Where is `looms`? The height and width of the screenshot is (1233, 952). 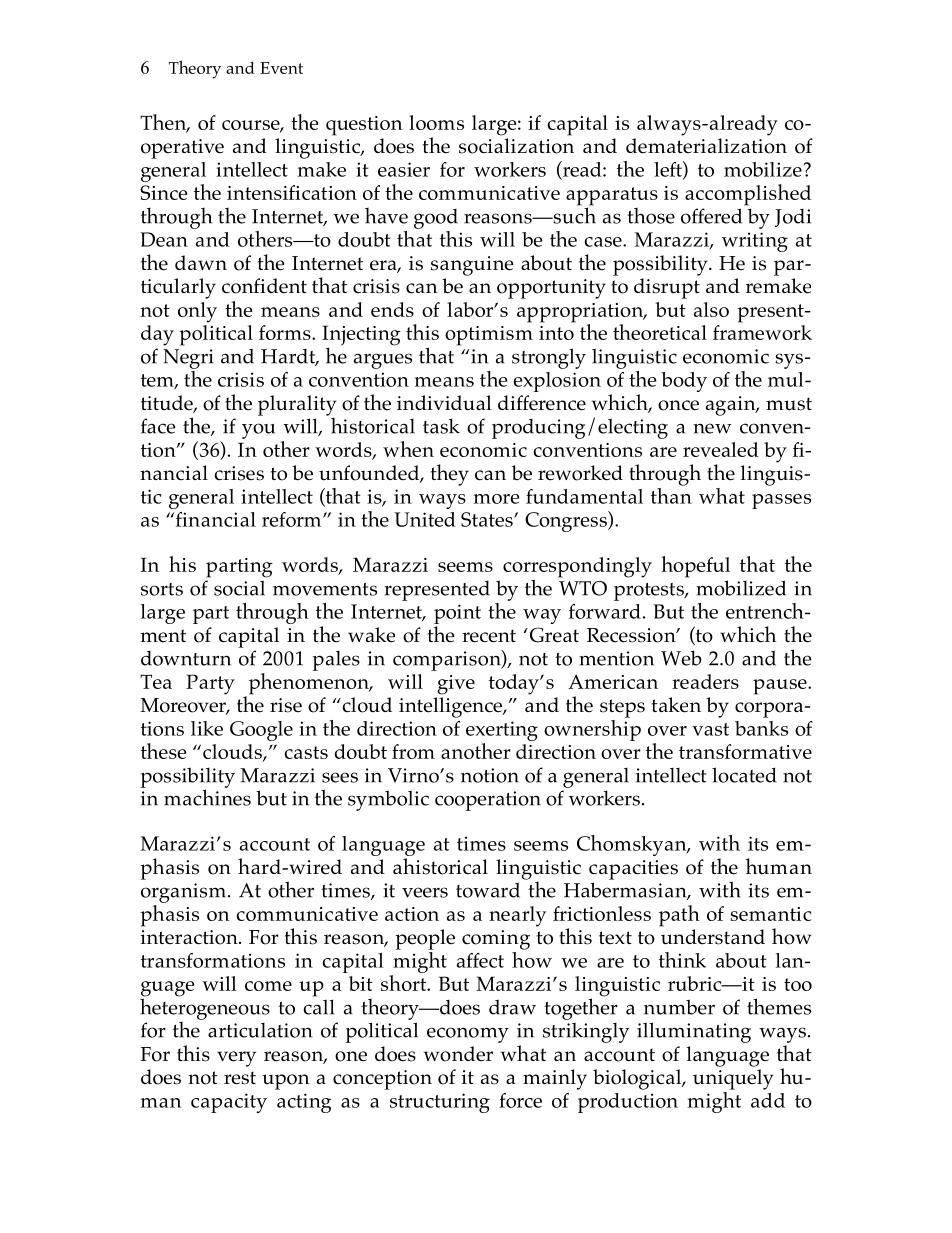
looms is located at coordinates (436, 122).
